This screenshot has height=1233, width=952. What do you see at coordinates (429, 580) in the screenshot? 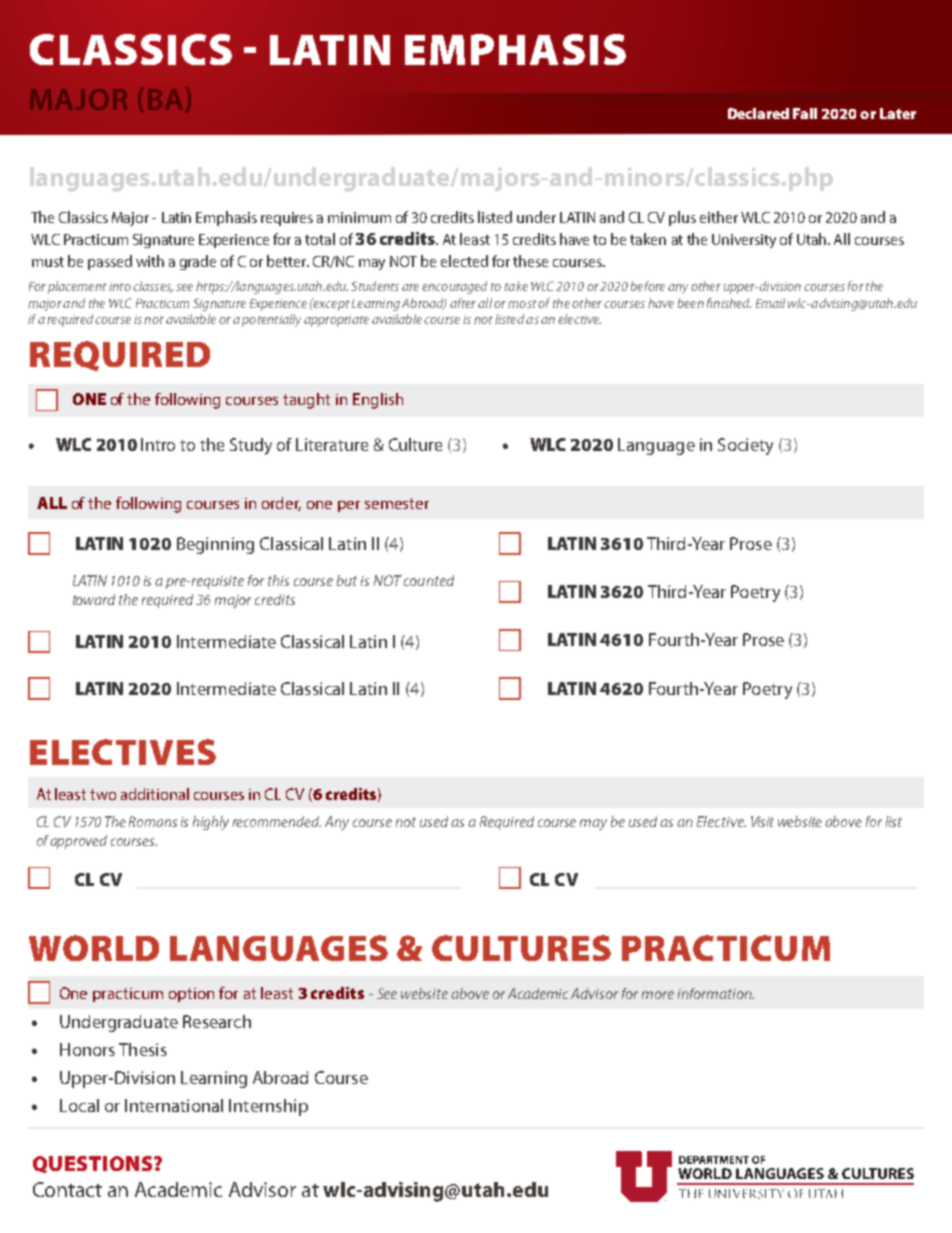
I see `counted` at bounding box center [429, 580].
